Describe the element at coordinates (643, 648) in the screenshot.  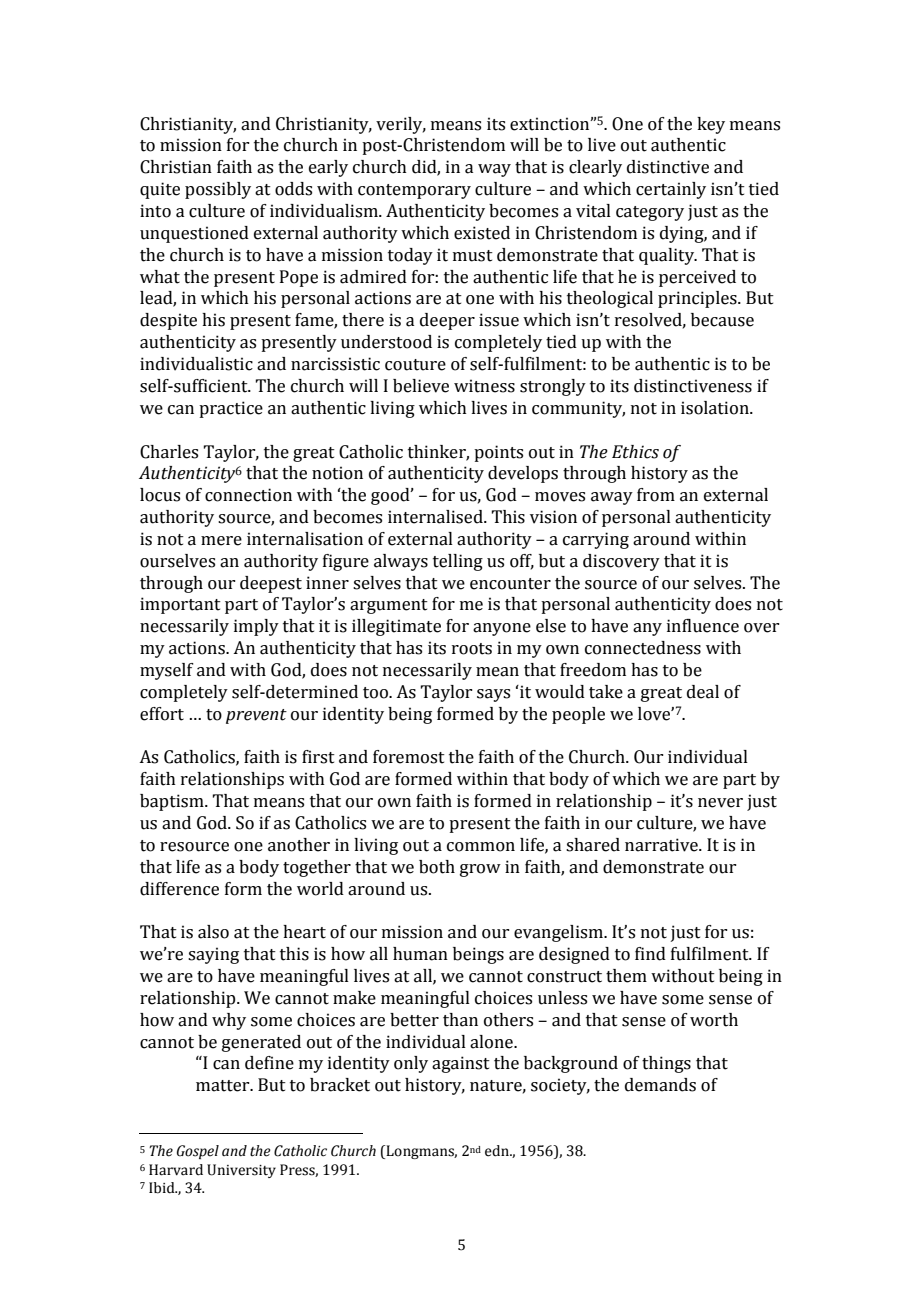
I see `connectedness` at that location.
